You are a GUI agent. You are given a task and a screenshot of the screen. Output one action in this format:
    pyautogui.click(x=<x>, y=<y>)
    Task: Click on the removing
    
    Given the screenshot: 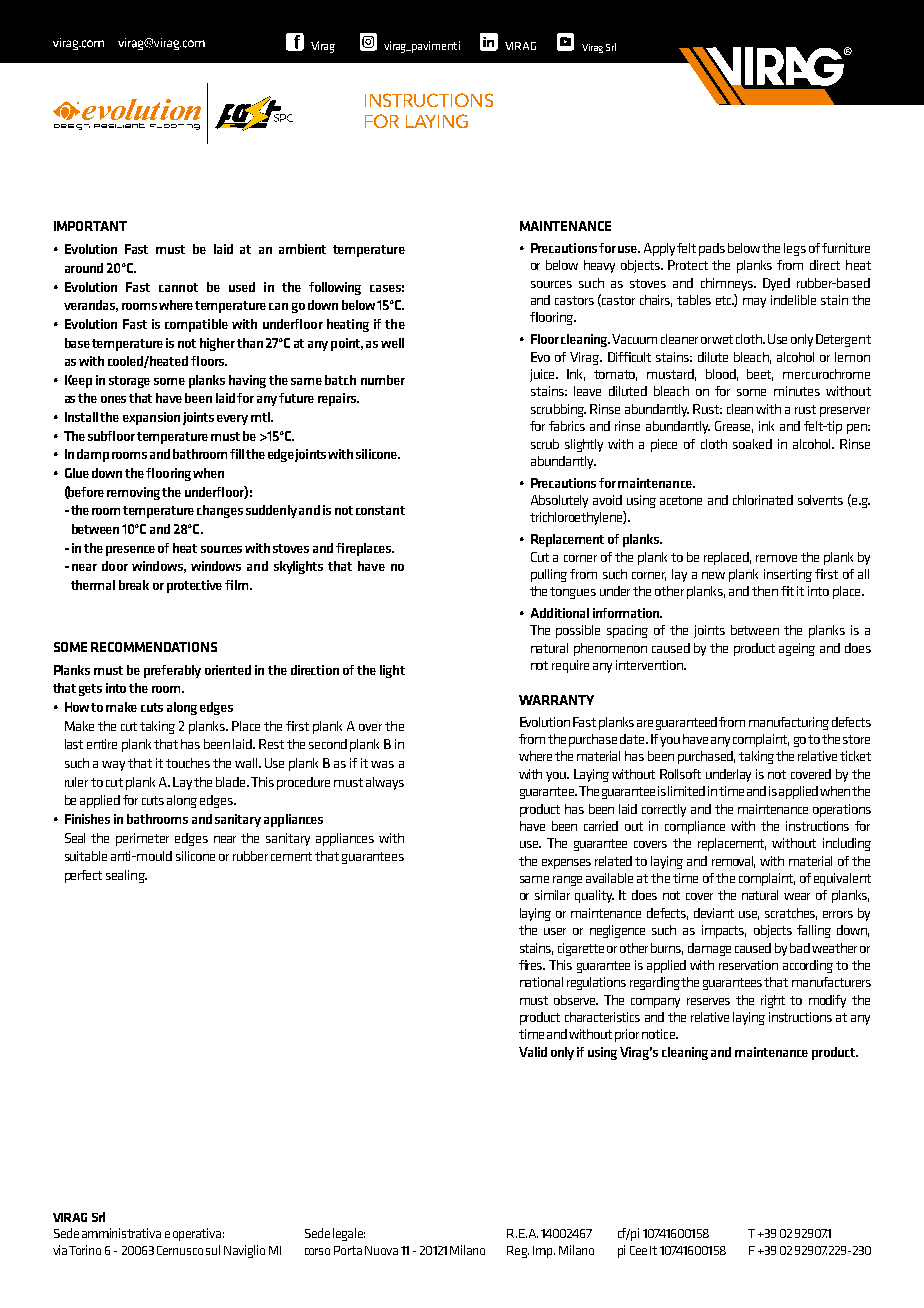 What is the action you would take?
    pyautogui.click(x=133, y=493)
